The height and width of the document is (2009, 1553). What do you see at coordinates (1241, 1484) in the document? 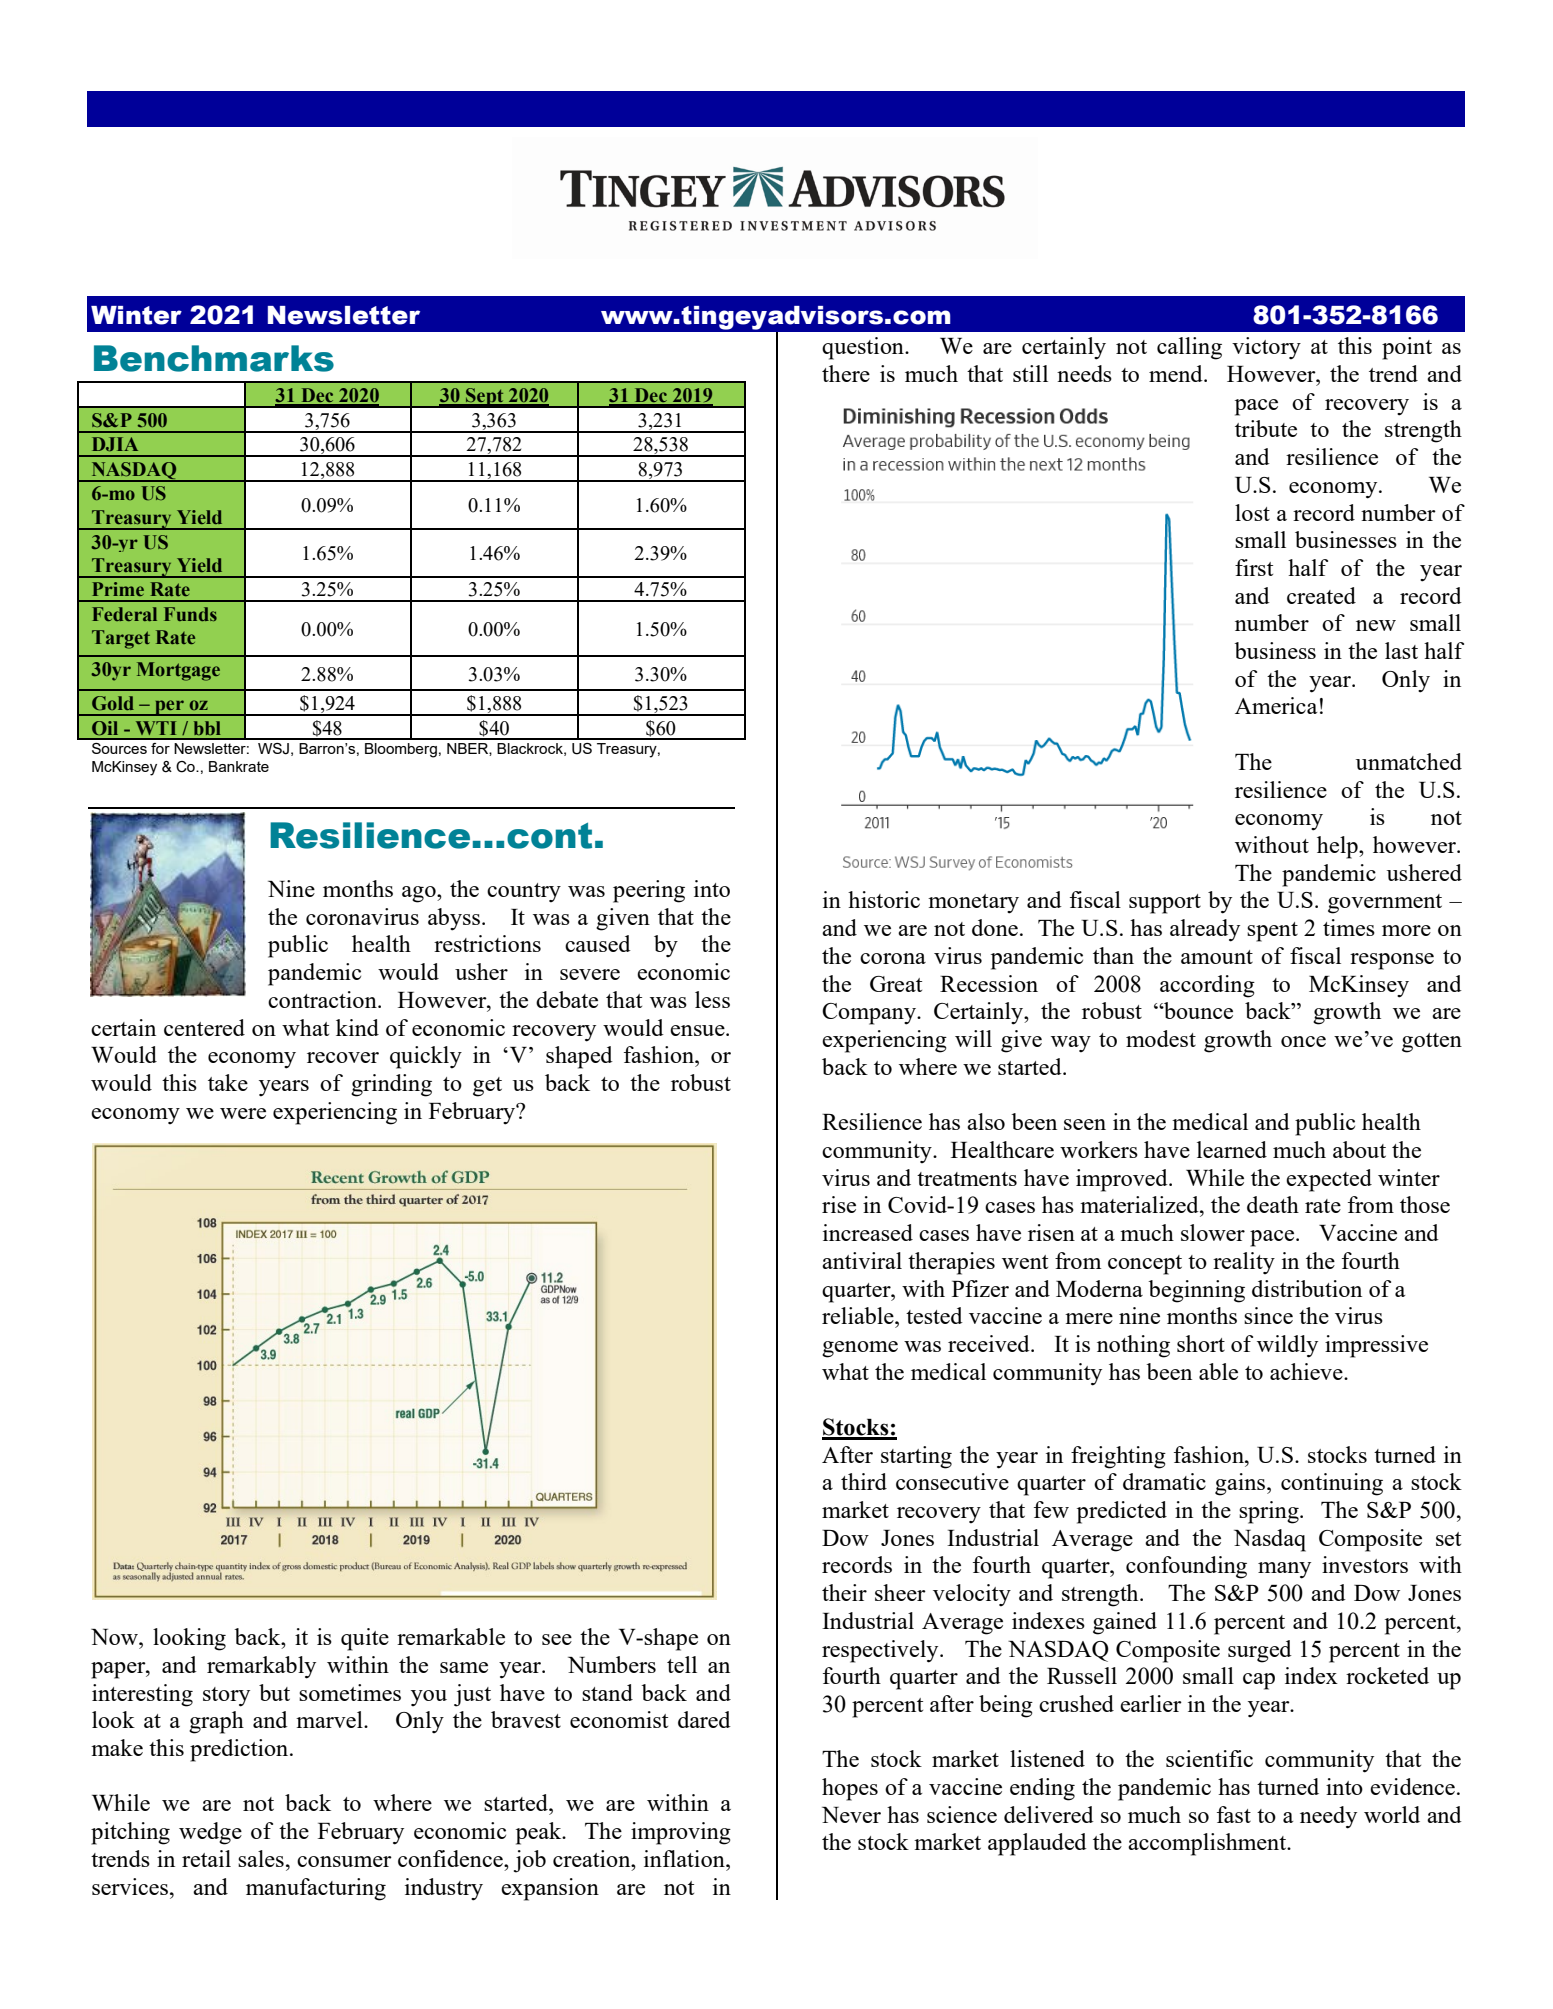
I see `gains` at bounding box center [1241, 1484].
